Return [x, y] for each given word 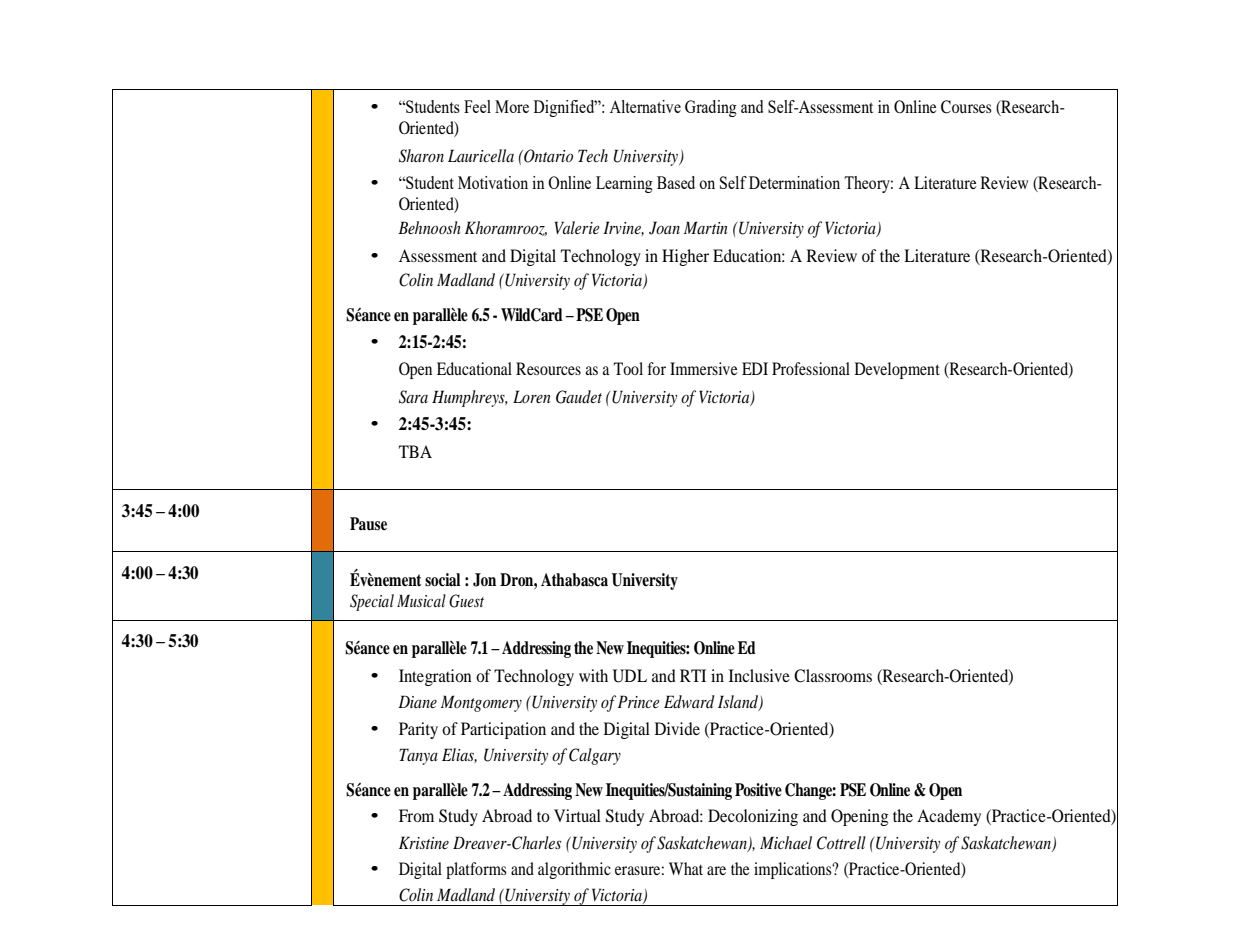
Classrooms [833, 676]
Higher [685, 257]
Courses [966, 107]
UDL [630, 676]
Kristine [424, 842]
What [686, 868]
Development [897, 370]
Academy [949, 817]
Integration [435, 677]
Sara [413, 397]
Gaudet [579, 397]
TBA [415, 451]
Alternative [645, 106]
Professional [811, 368]
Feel [477, 106]
